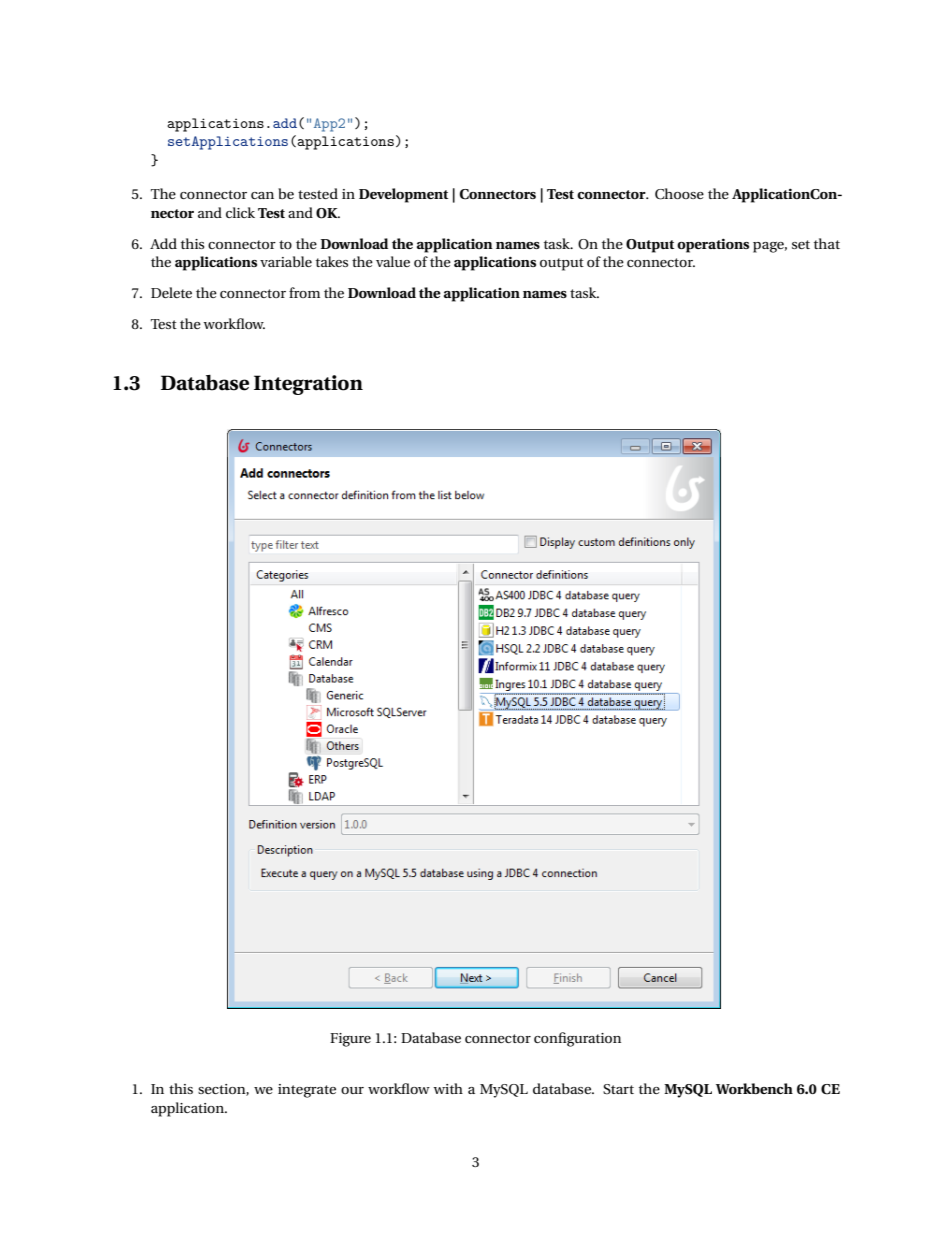 The image size is (952, 1233). Describe the element at coordinates (240, 212) in the page. I see `click` at that location.
